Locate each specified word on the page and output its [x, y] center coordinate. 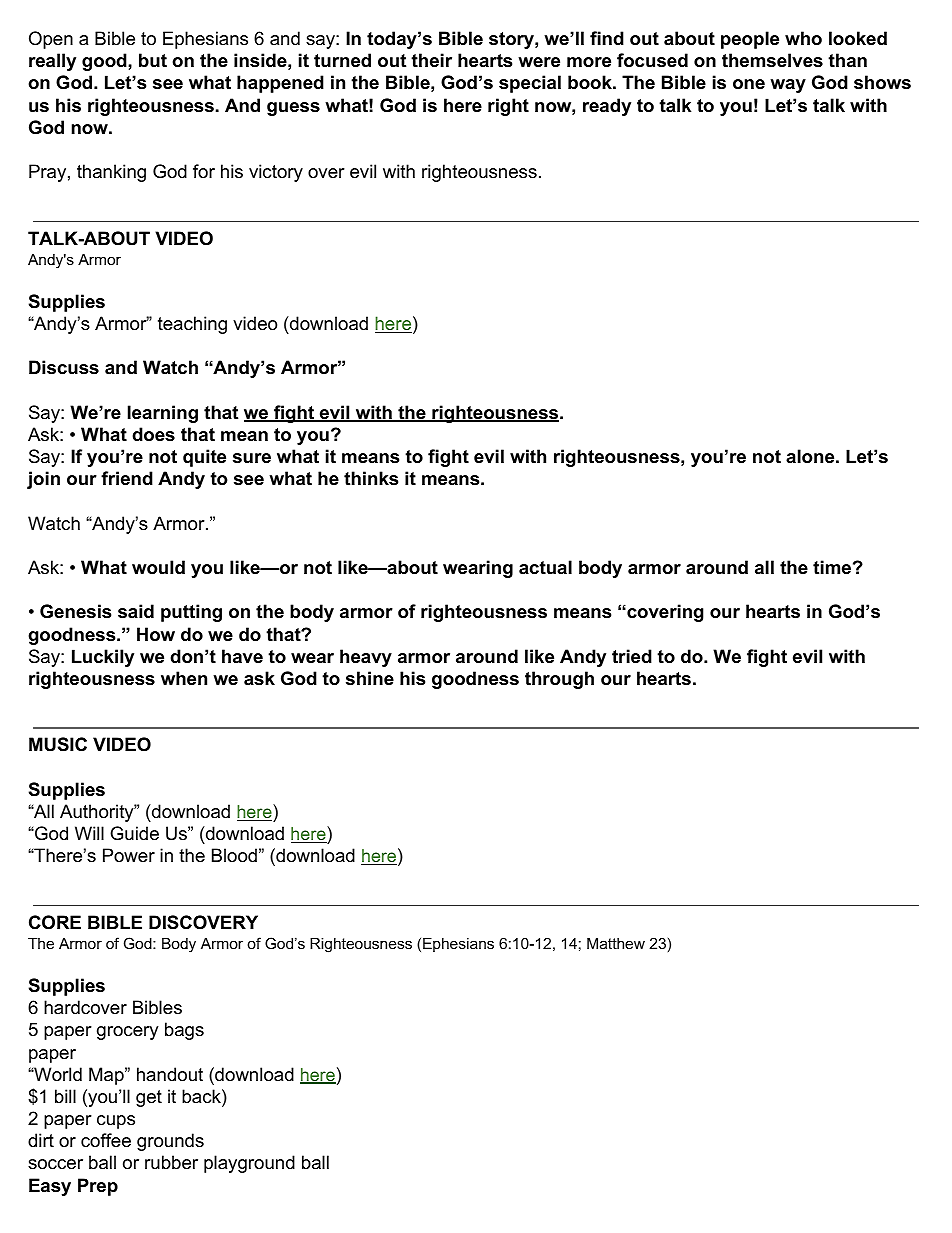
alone [810, 456]
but [153, 60]
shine [370, 678]
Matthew [616, 943]
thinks [371, 478]
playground [249, 1164]
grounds [170, 1142]
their [431, 60]
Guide [134, 833]
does [153, 434]
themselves [772, 60]
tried [632, 656]
